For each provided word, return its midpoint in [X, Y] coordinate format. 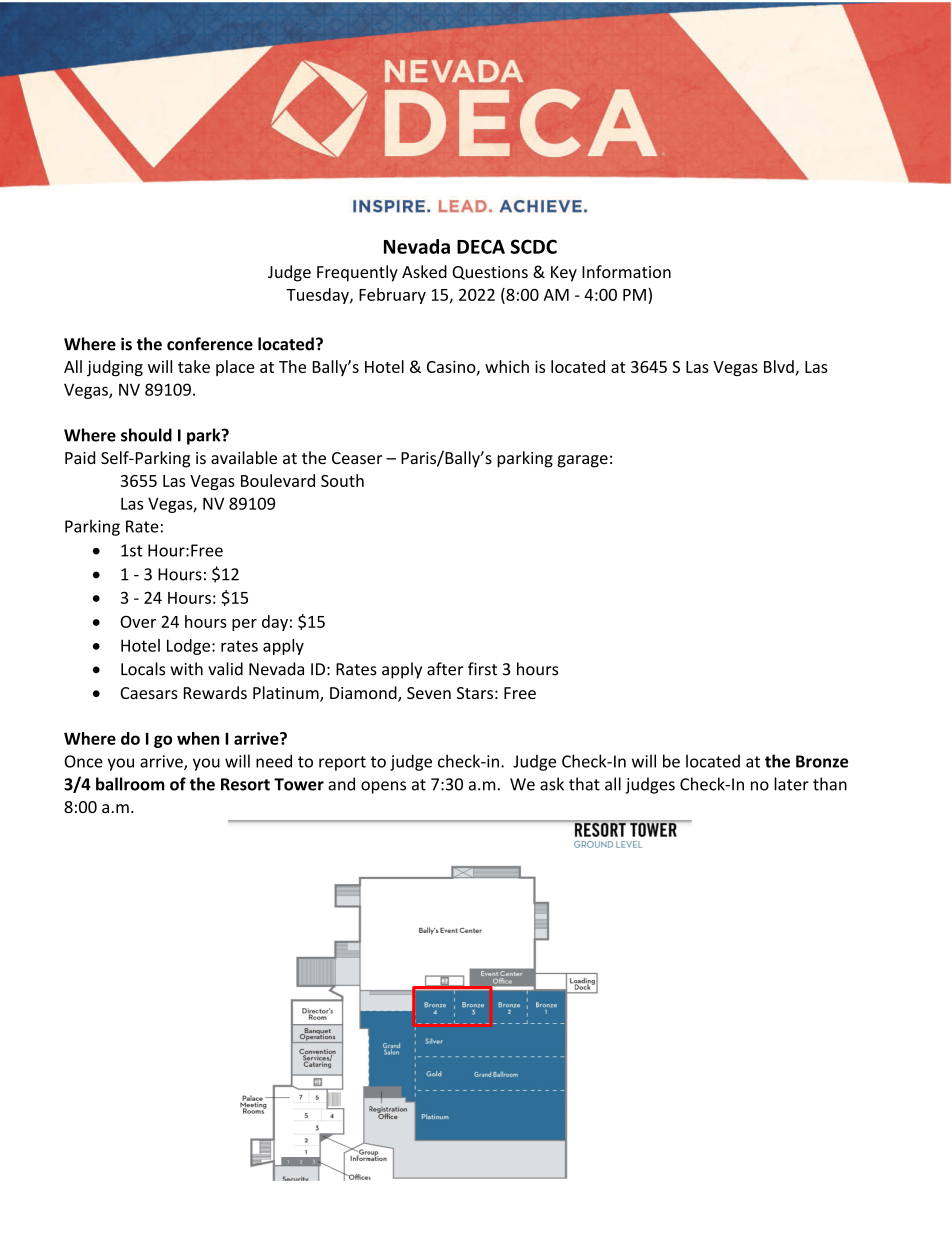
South [342, 480]
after [445, 669]
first [482, 669]
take [194, 366]
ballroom [130, 784]
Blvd [779, 366]
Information [626, 271]
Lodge [188, 647]
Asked [424, 271]
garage [582, 461]
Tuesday [318, 296]
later [791, 784]
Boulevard [278, 480]
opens [383, 787]
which [507, 366]
